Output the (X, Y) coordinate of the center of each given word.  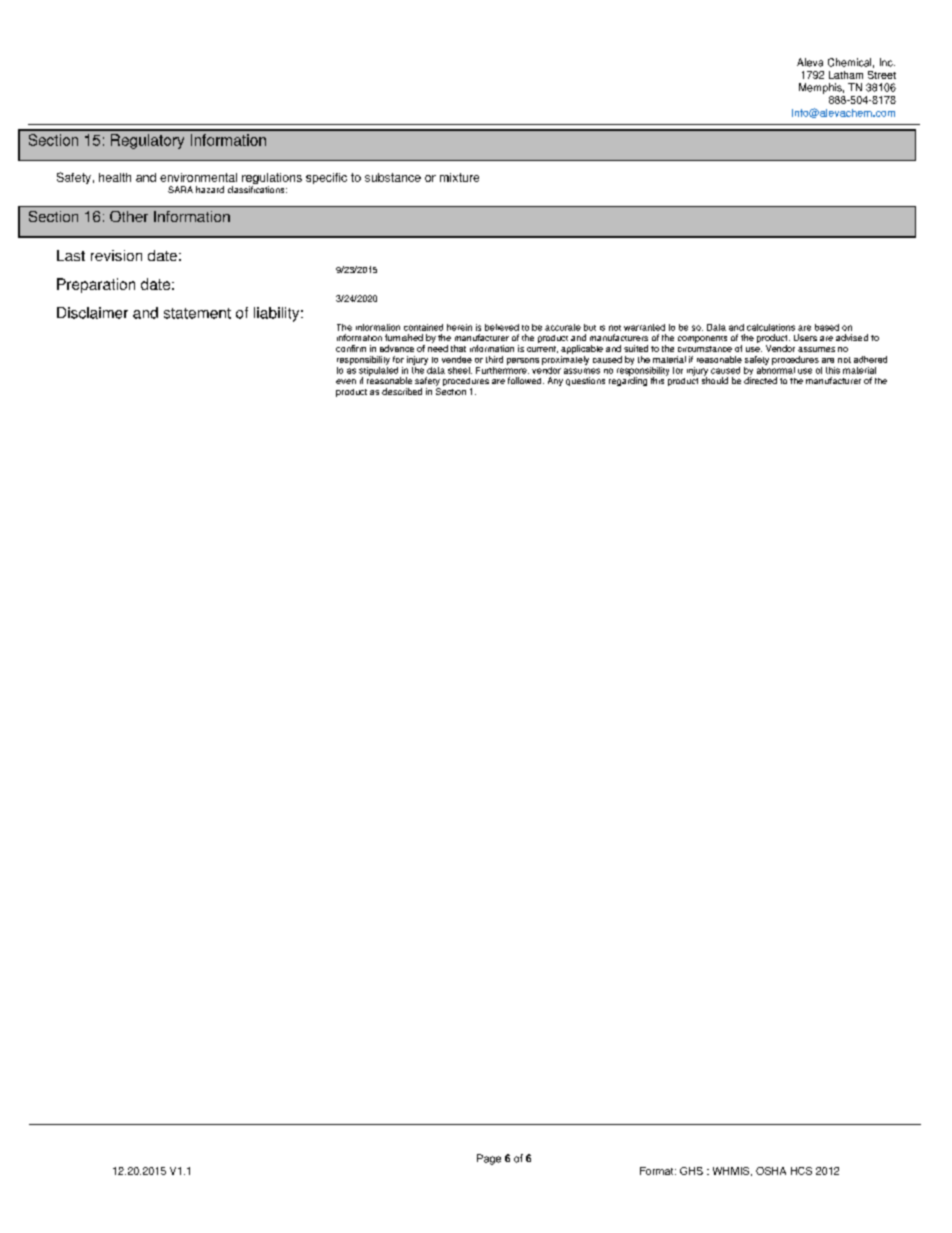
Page (489, 1159)
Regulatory (147, 141)
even (346, 381)
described (402, 391)
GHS (691, 1171)
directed (760, 380)
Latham (846, 75)
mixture (459, 177)
